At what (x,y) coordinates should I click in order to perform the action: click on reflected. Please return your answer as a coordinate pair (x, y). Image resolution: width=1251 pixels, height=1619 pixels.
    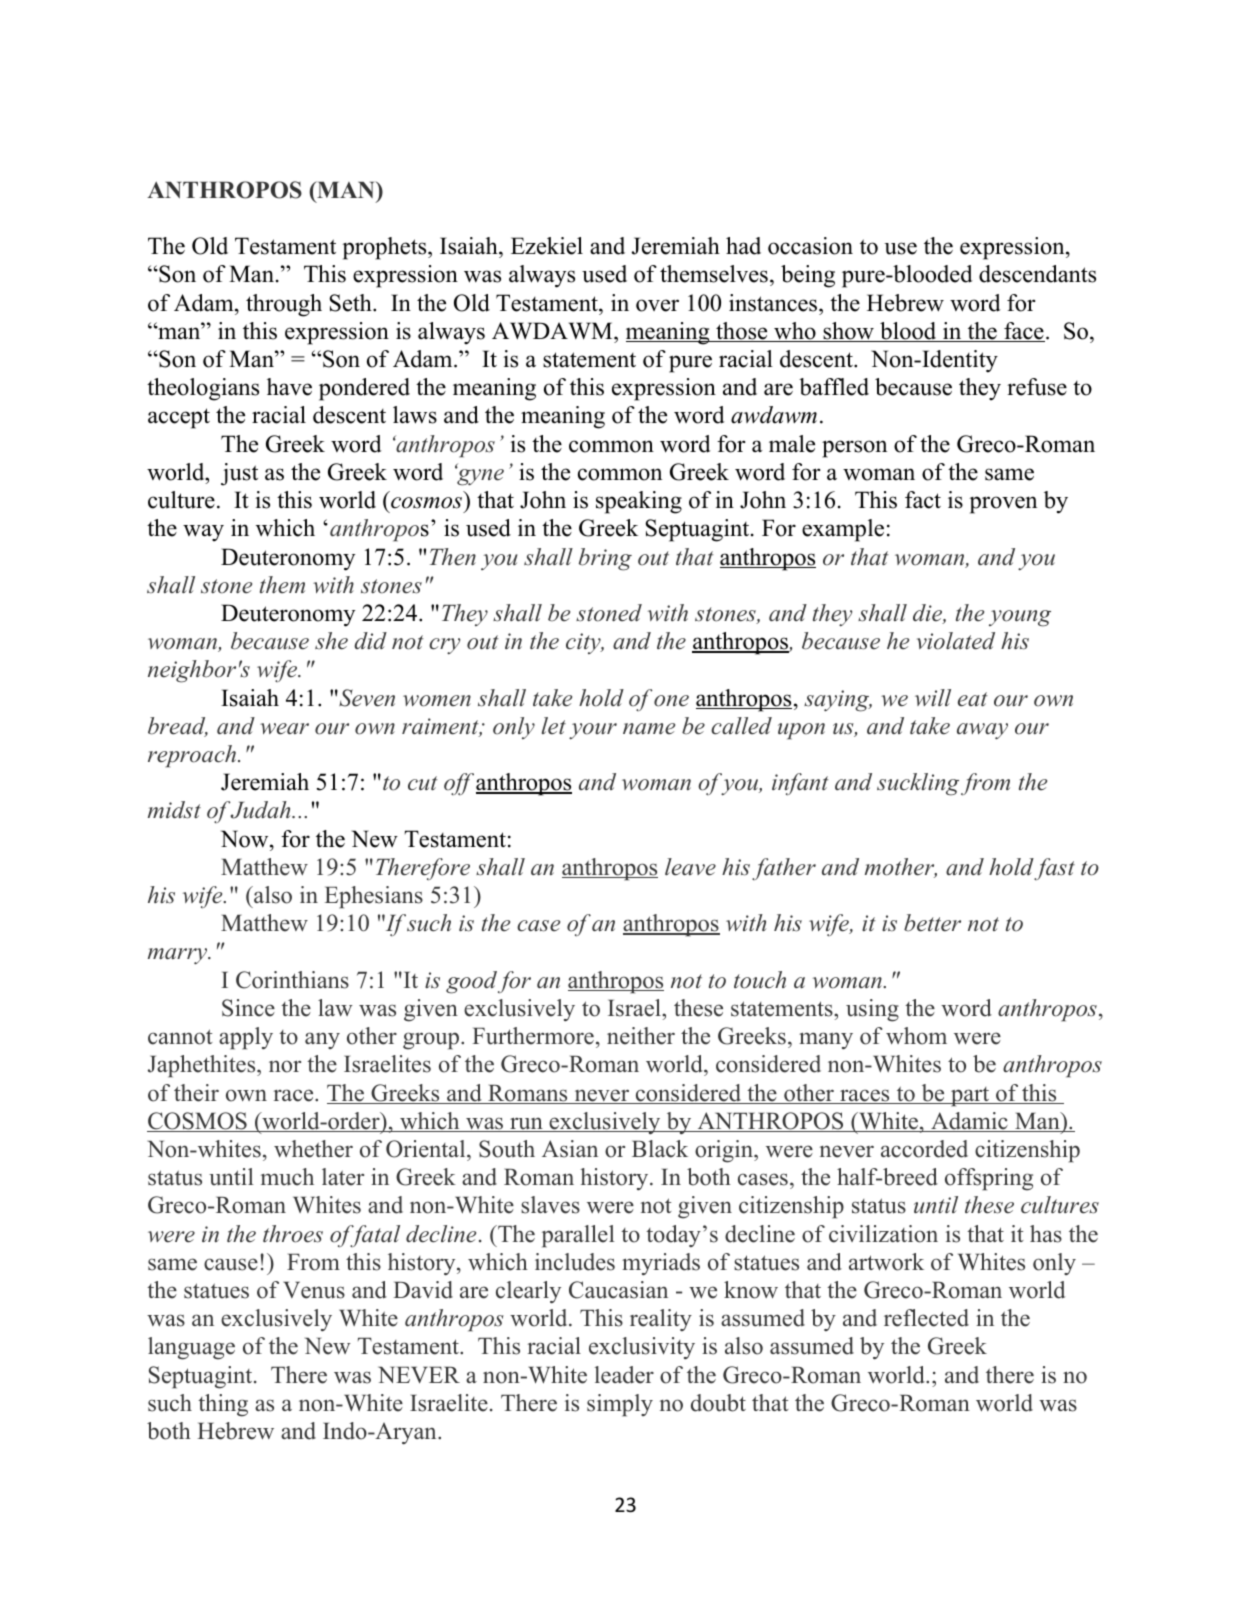
    Looking at the image, I should click on (926, 1318).
